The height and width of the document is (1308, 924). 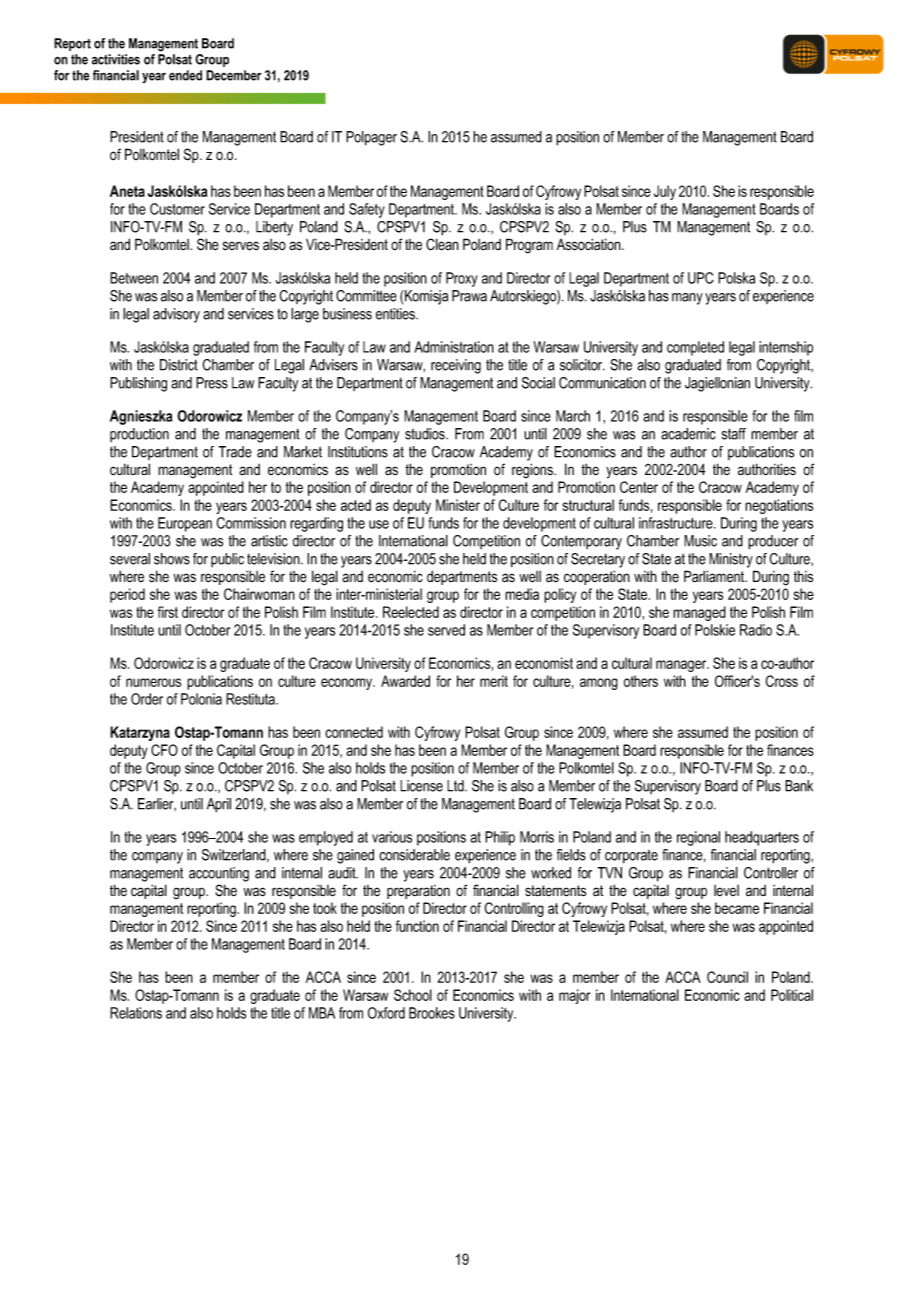 I want to click on completed, so click(x=695, y=348).
